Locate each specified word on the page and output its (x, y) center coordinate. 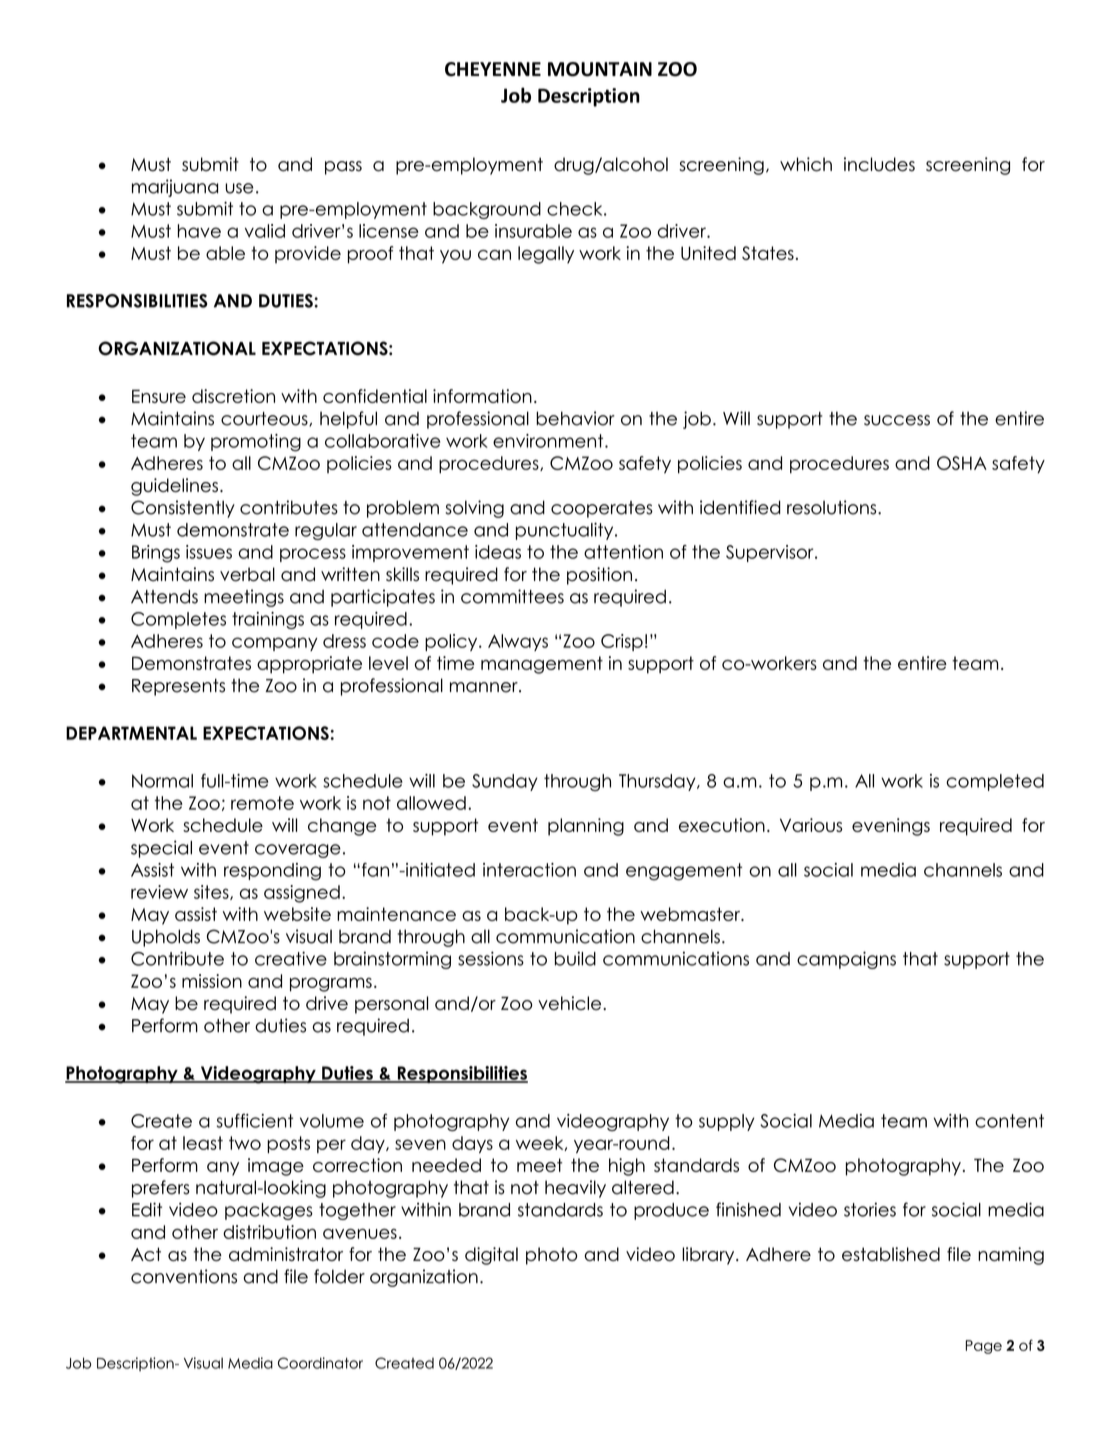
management (542, 665)
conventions (184, 1276)
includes (879, 164)
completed (995, 782)
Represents (178, 687)
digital (491, 1256)
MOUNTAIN (600, 69)
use (239, 188)
